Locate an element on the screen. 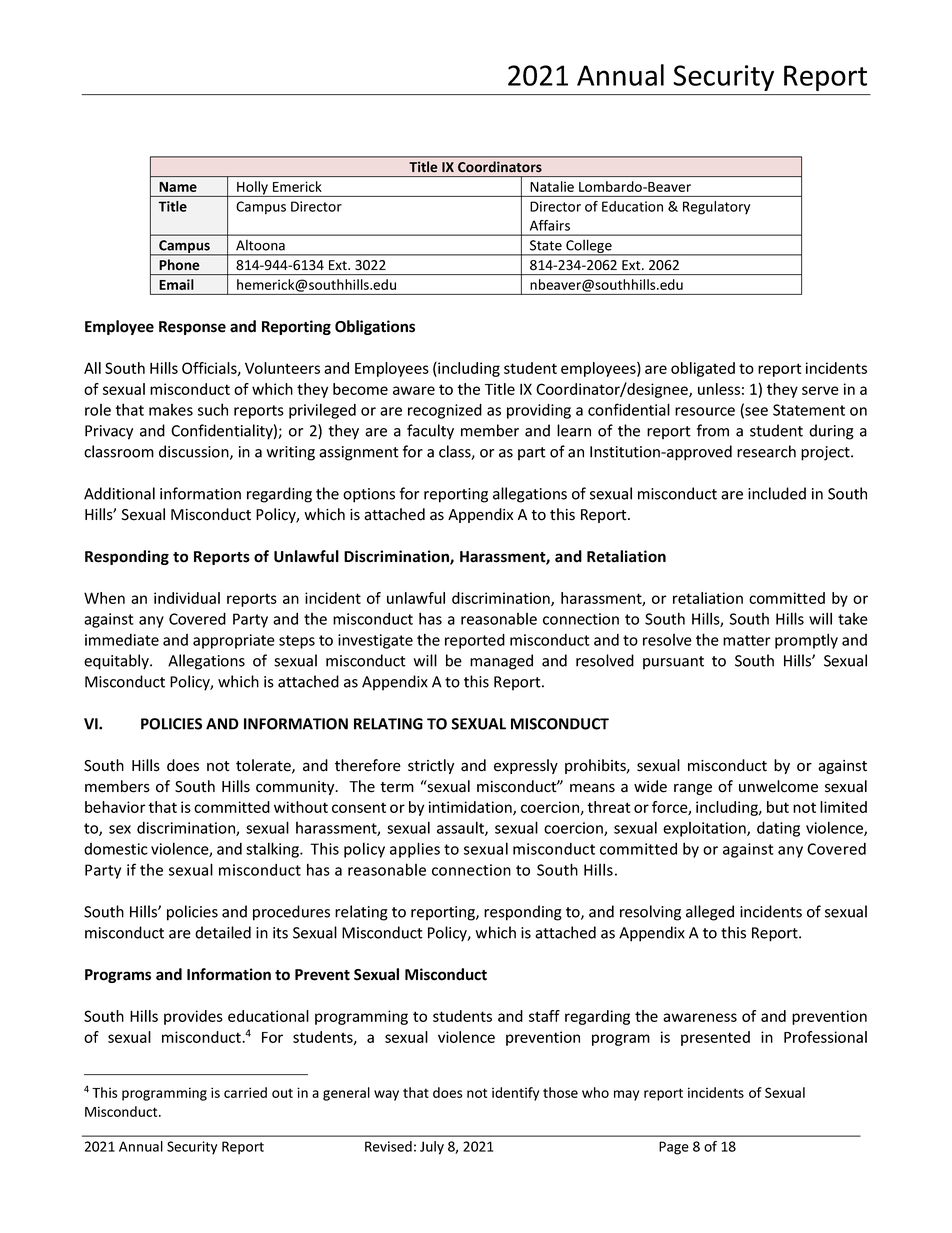 The width and height of the screenshot is (952, 1233). alleged is located at coordinates (710, 913).
